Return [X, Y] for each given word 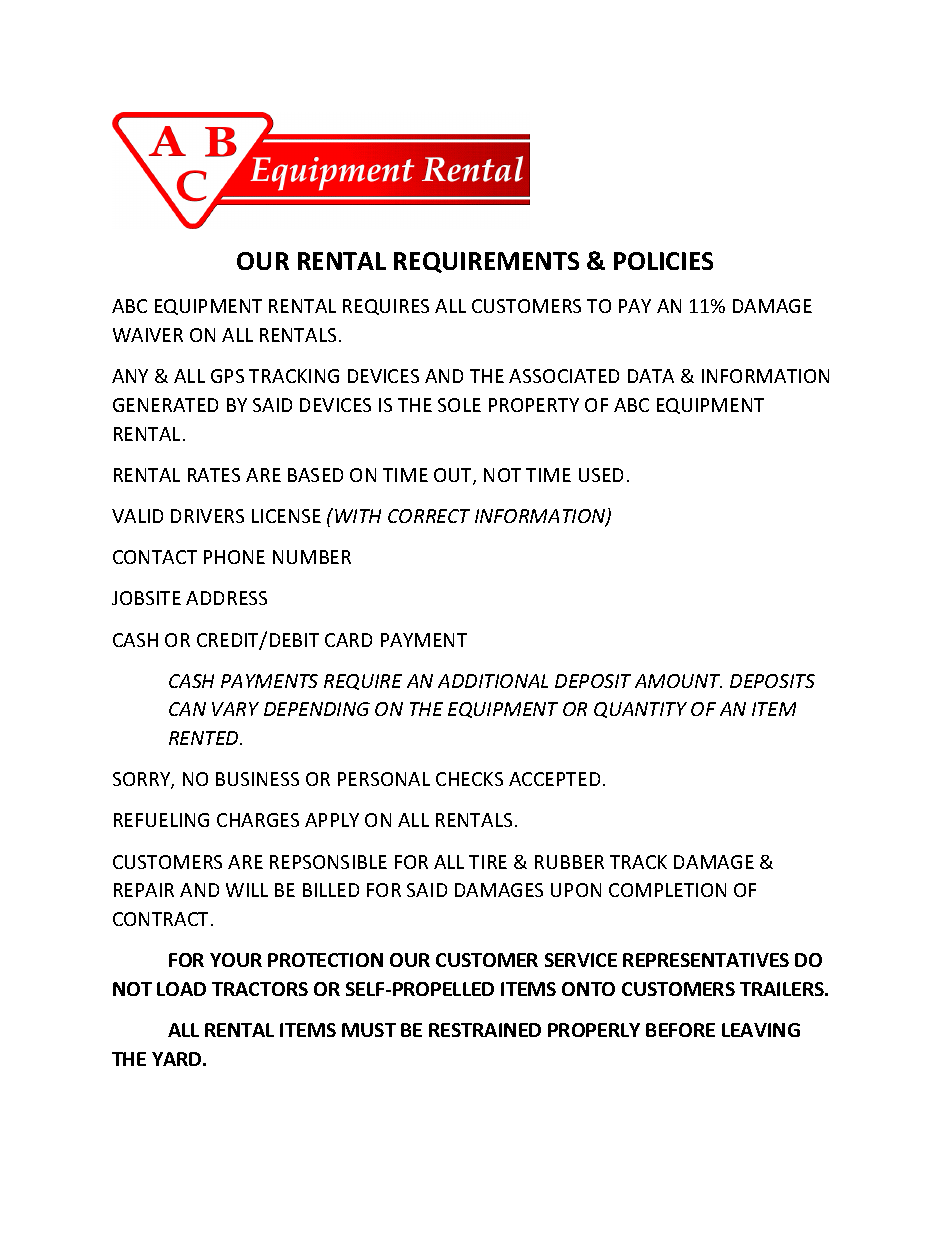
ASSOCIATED [564, 376]
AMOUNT [678, 681]
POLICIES [663, 261]
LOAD [181, 989]
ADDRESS [226, 598]
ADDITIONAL [493, 681]
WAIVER [148, 335]
